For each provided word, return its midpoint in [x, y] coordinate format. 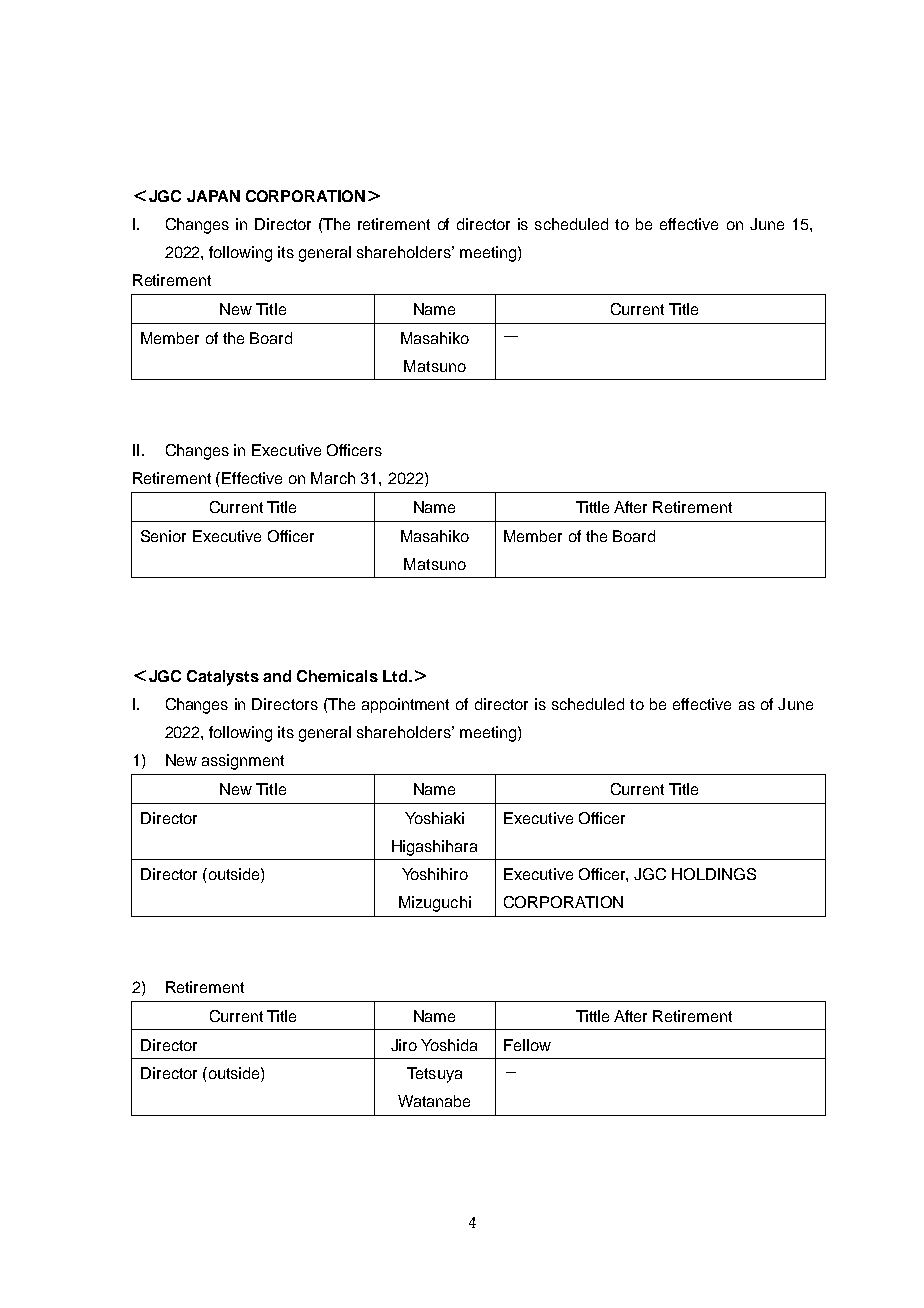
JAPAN [213, 196]
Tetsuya [434, 1075]
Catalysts [223, 678]
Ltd [395, 676]
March [333, 478]
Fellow [527, 1045]
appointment [405, 705]
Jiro [404, 1045]
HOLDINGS [714, 874]
